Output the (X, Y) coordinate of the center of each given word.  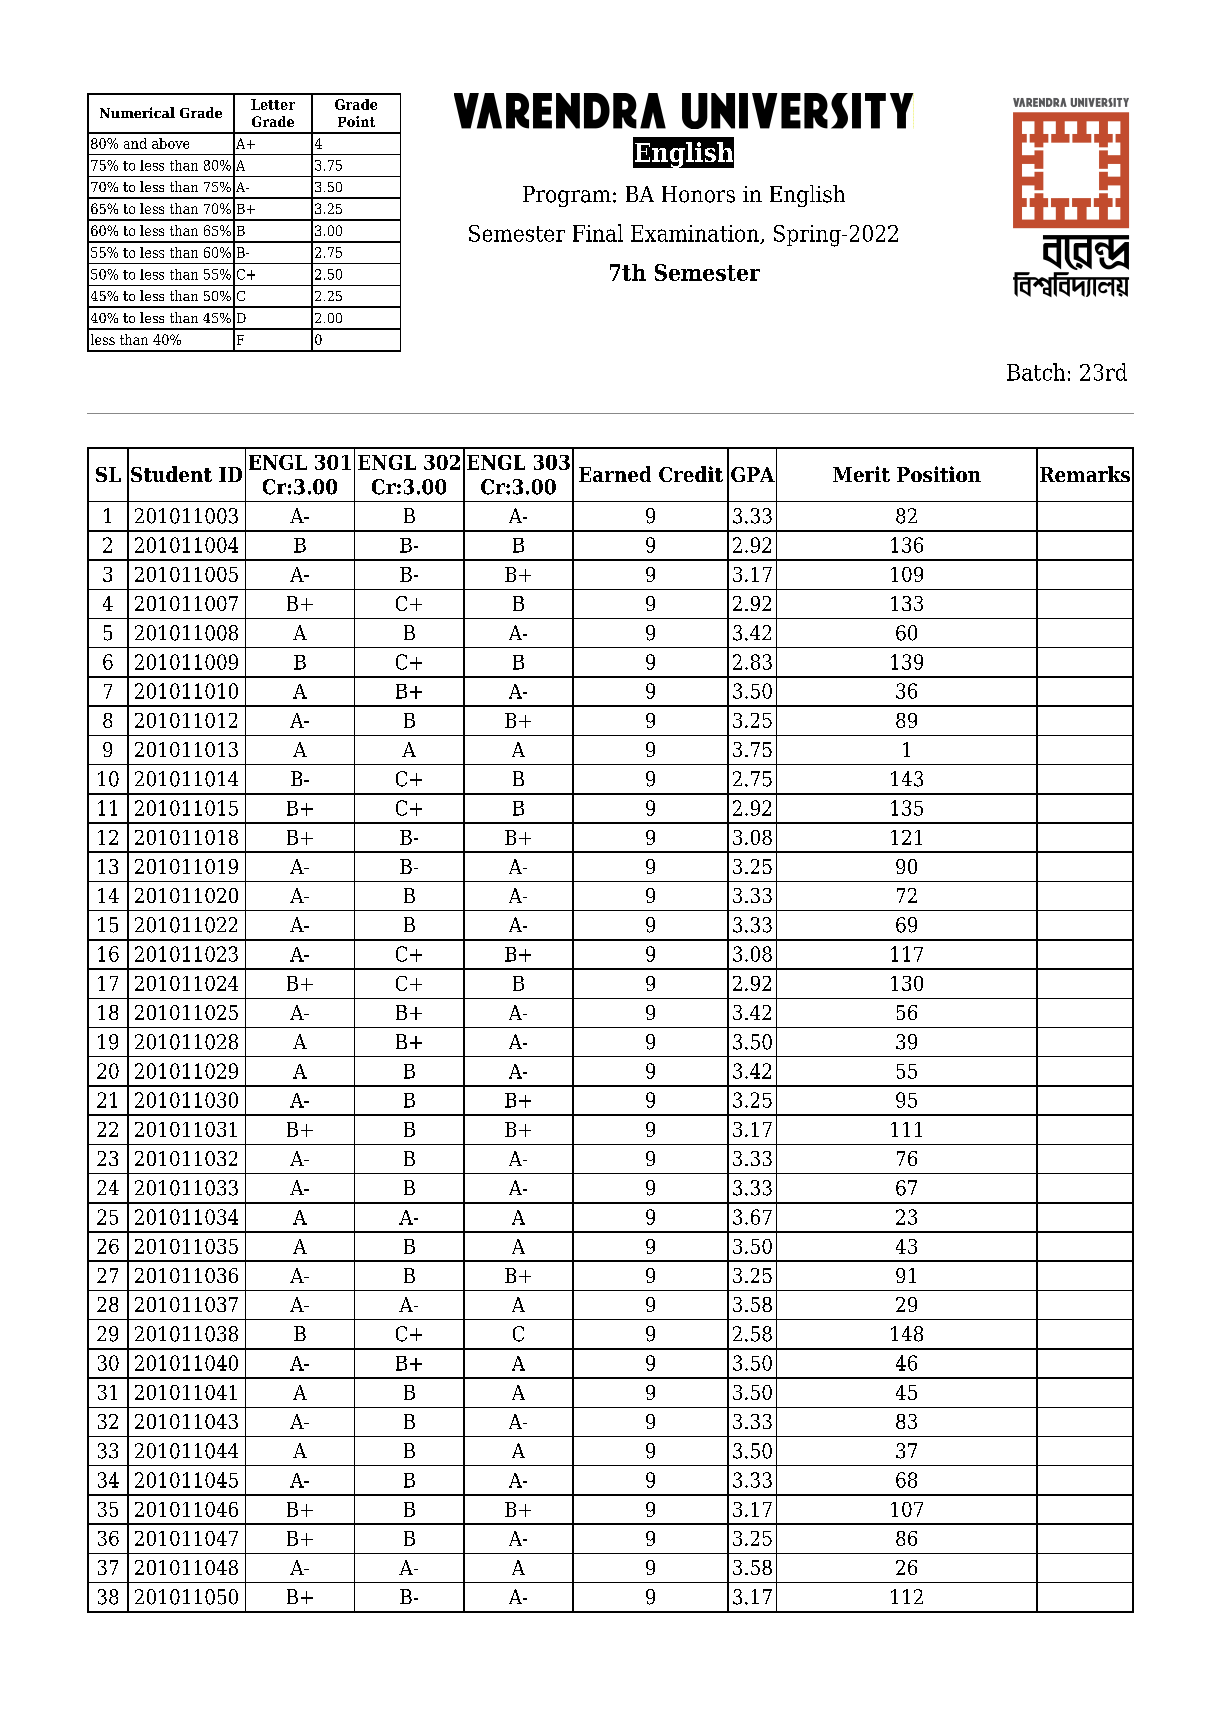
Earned (615, 474)
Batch (1036, 372)
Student (171, 474)
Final (598, 233)
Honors (698, 194)
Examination (696, 234)
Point (356, 121)
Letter (273, 104)
